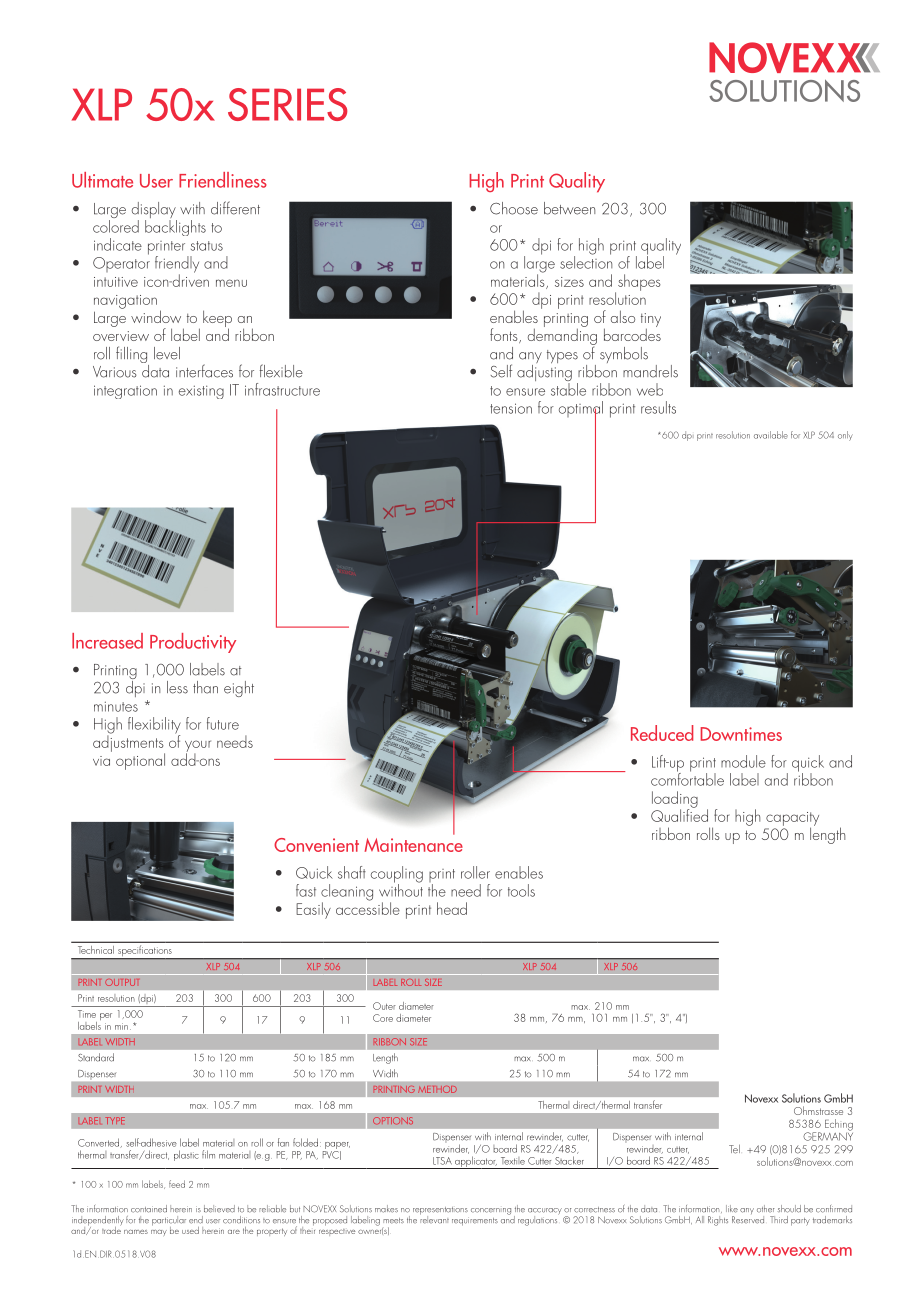 This screenshot has height=1297, width=924. What do you see at coordinates (771, 435) in the screenshot?
I see `available` at bounding box center [771, 435].
